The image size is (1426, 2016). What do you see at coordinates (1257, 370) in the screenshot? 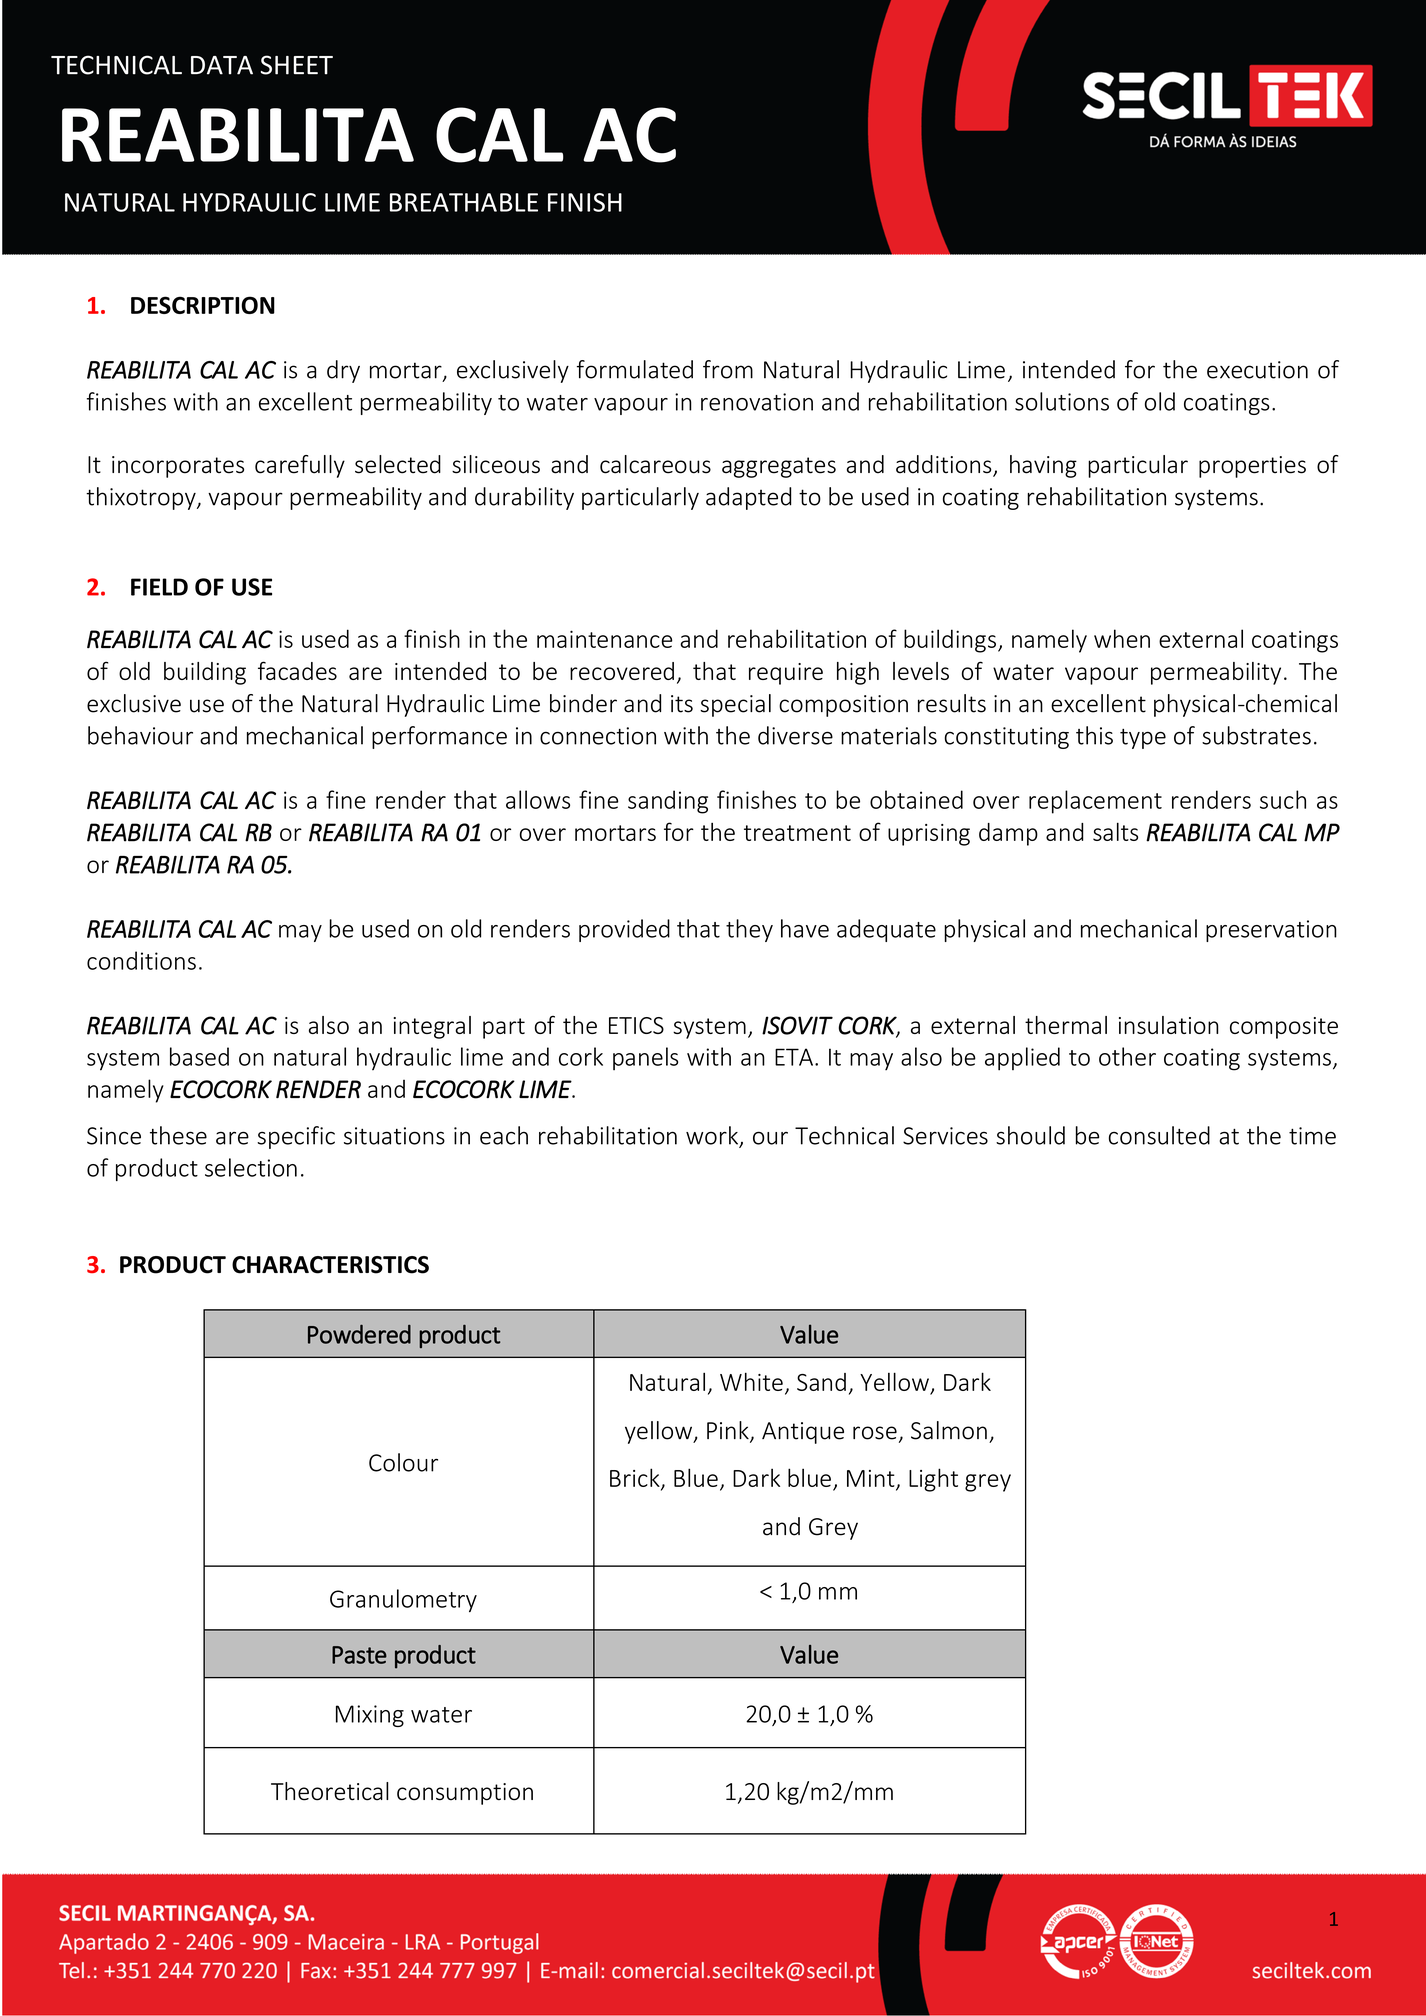
I see `execution` at bounding box center [1257, 370].
